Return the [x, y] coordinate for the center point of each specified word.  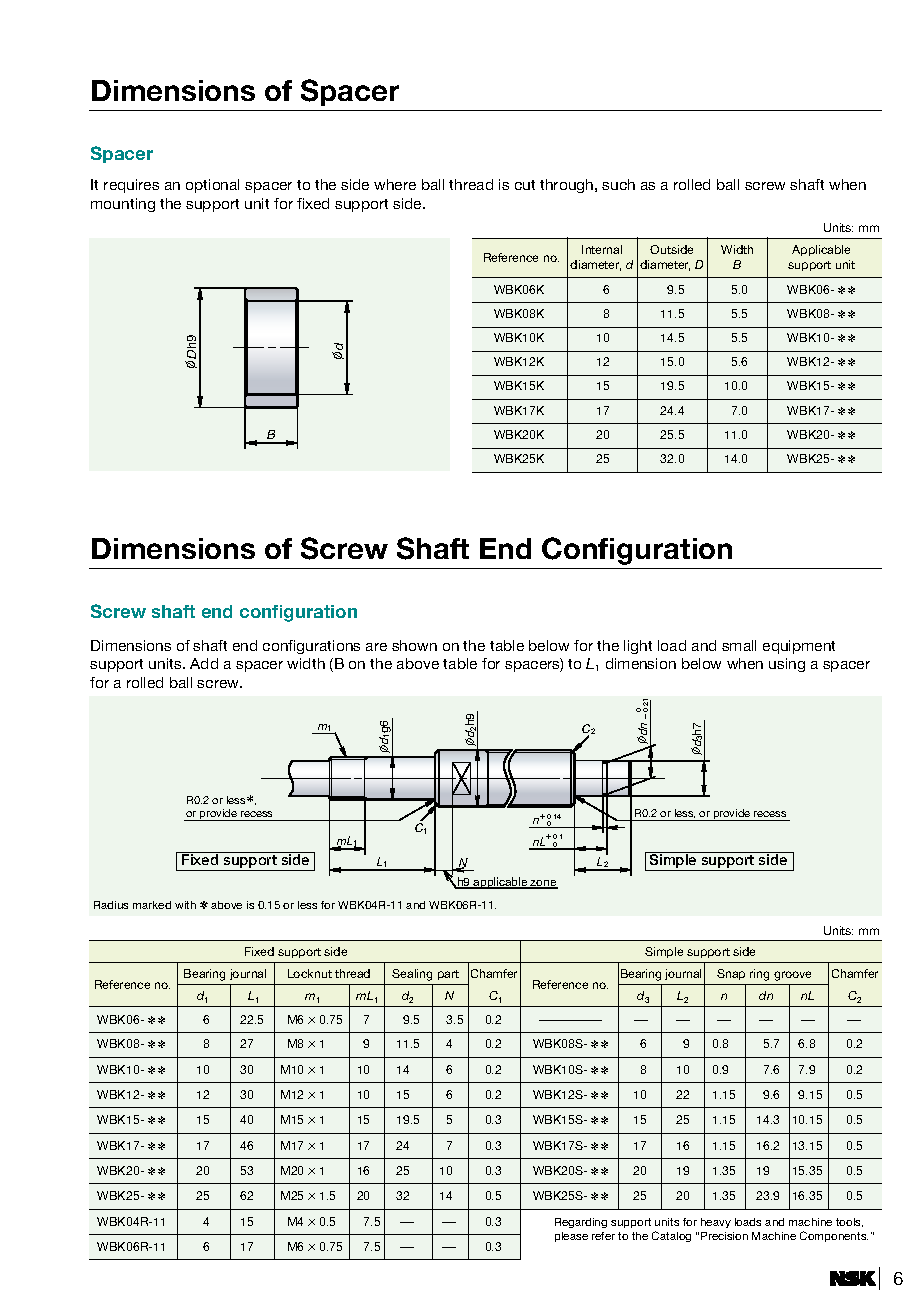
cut [525, 185]
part [448, 975]
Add [204, 663]
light [638, 647]
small [739, 645]
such [618, 184]
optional [212, 186]
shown [414, 645]
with [185, 905]
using [787, 665]
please [571, 1237]
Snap [731, 974]
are [376, 647]
